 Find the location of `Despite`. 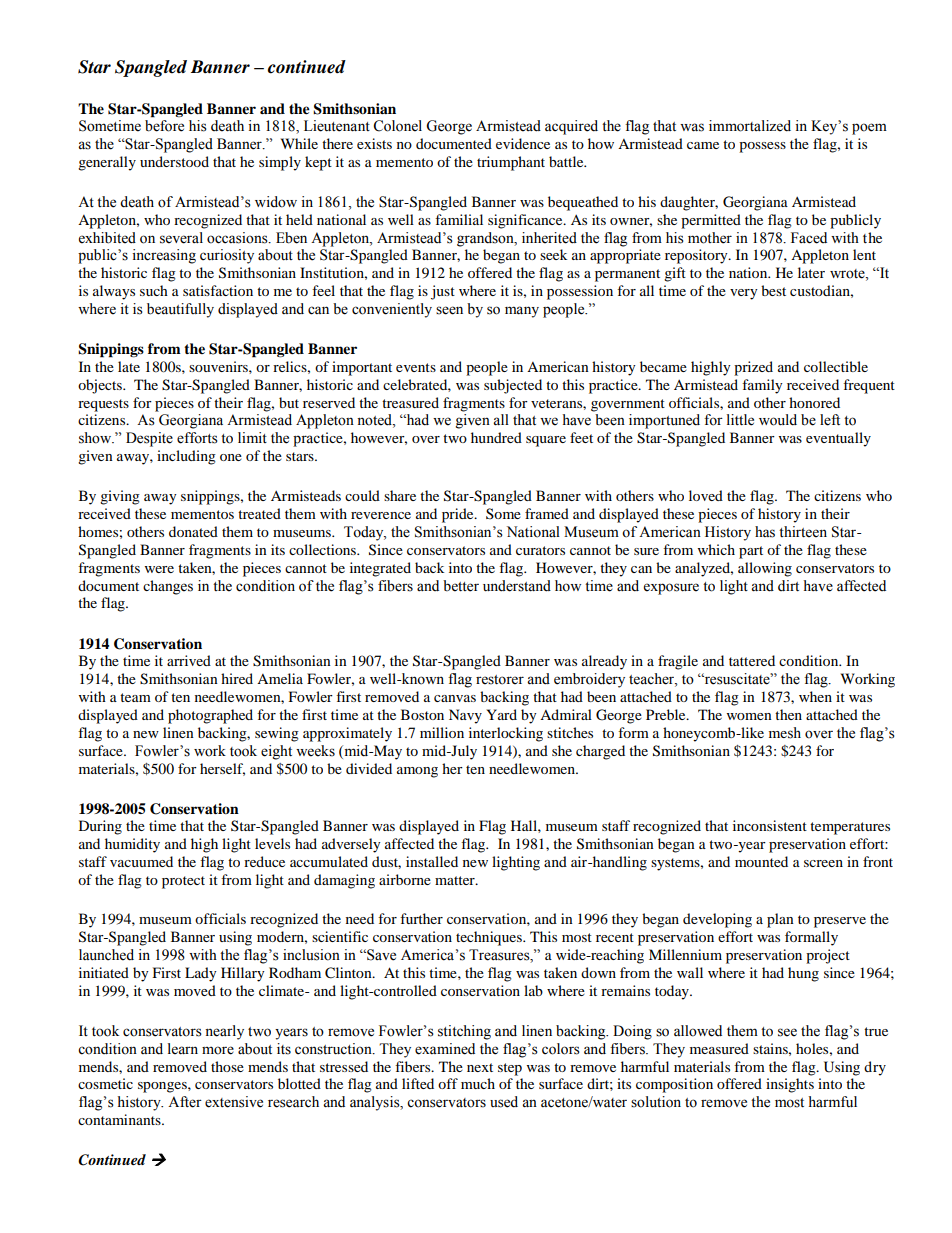

Despite is located at coordinates (149, 439).
